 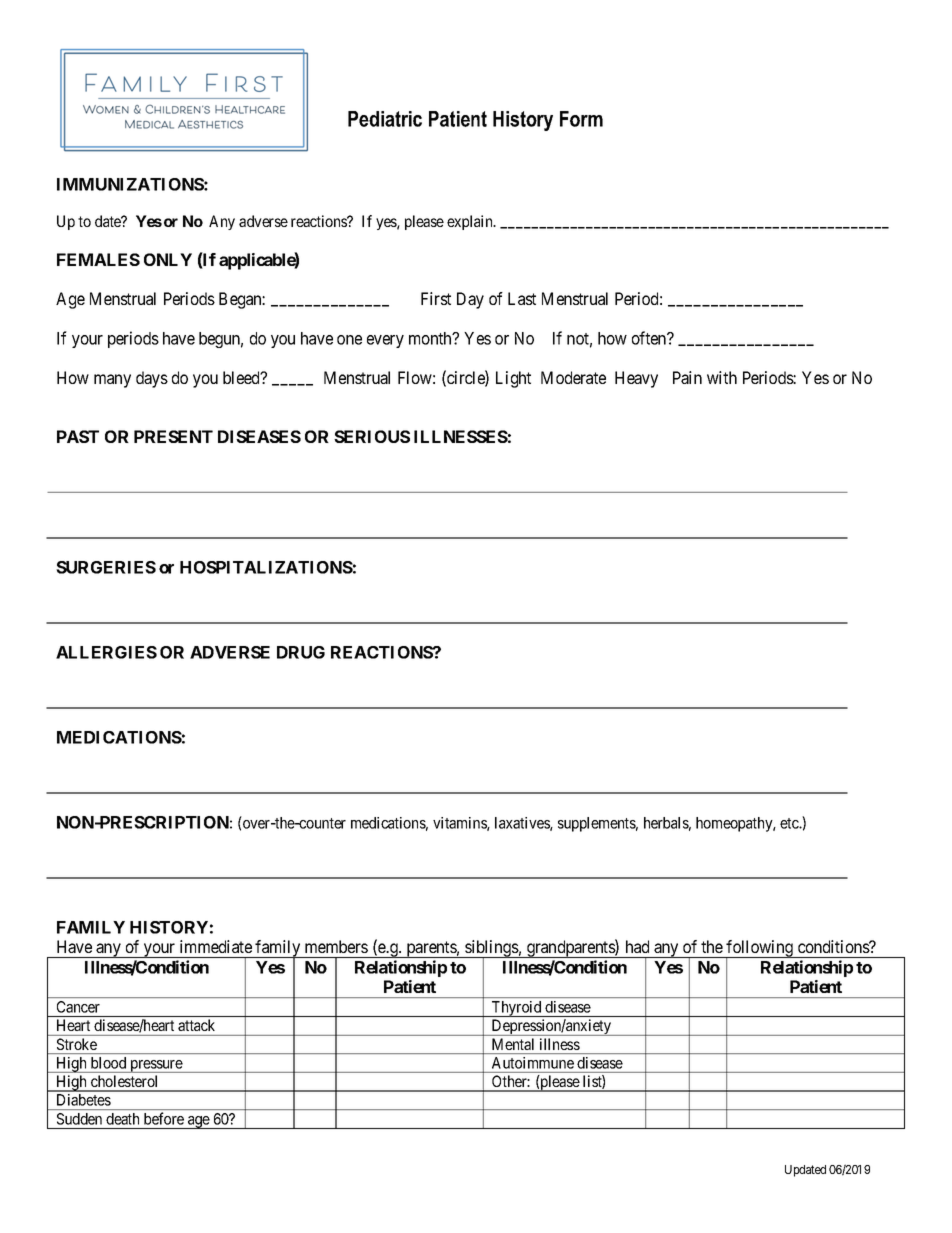 I want to click on Pain, so click(x=687, y=377).
